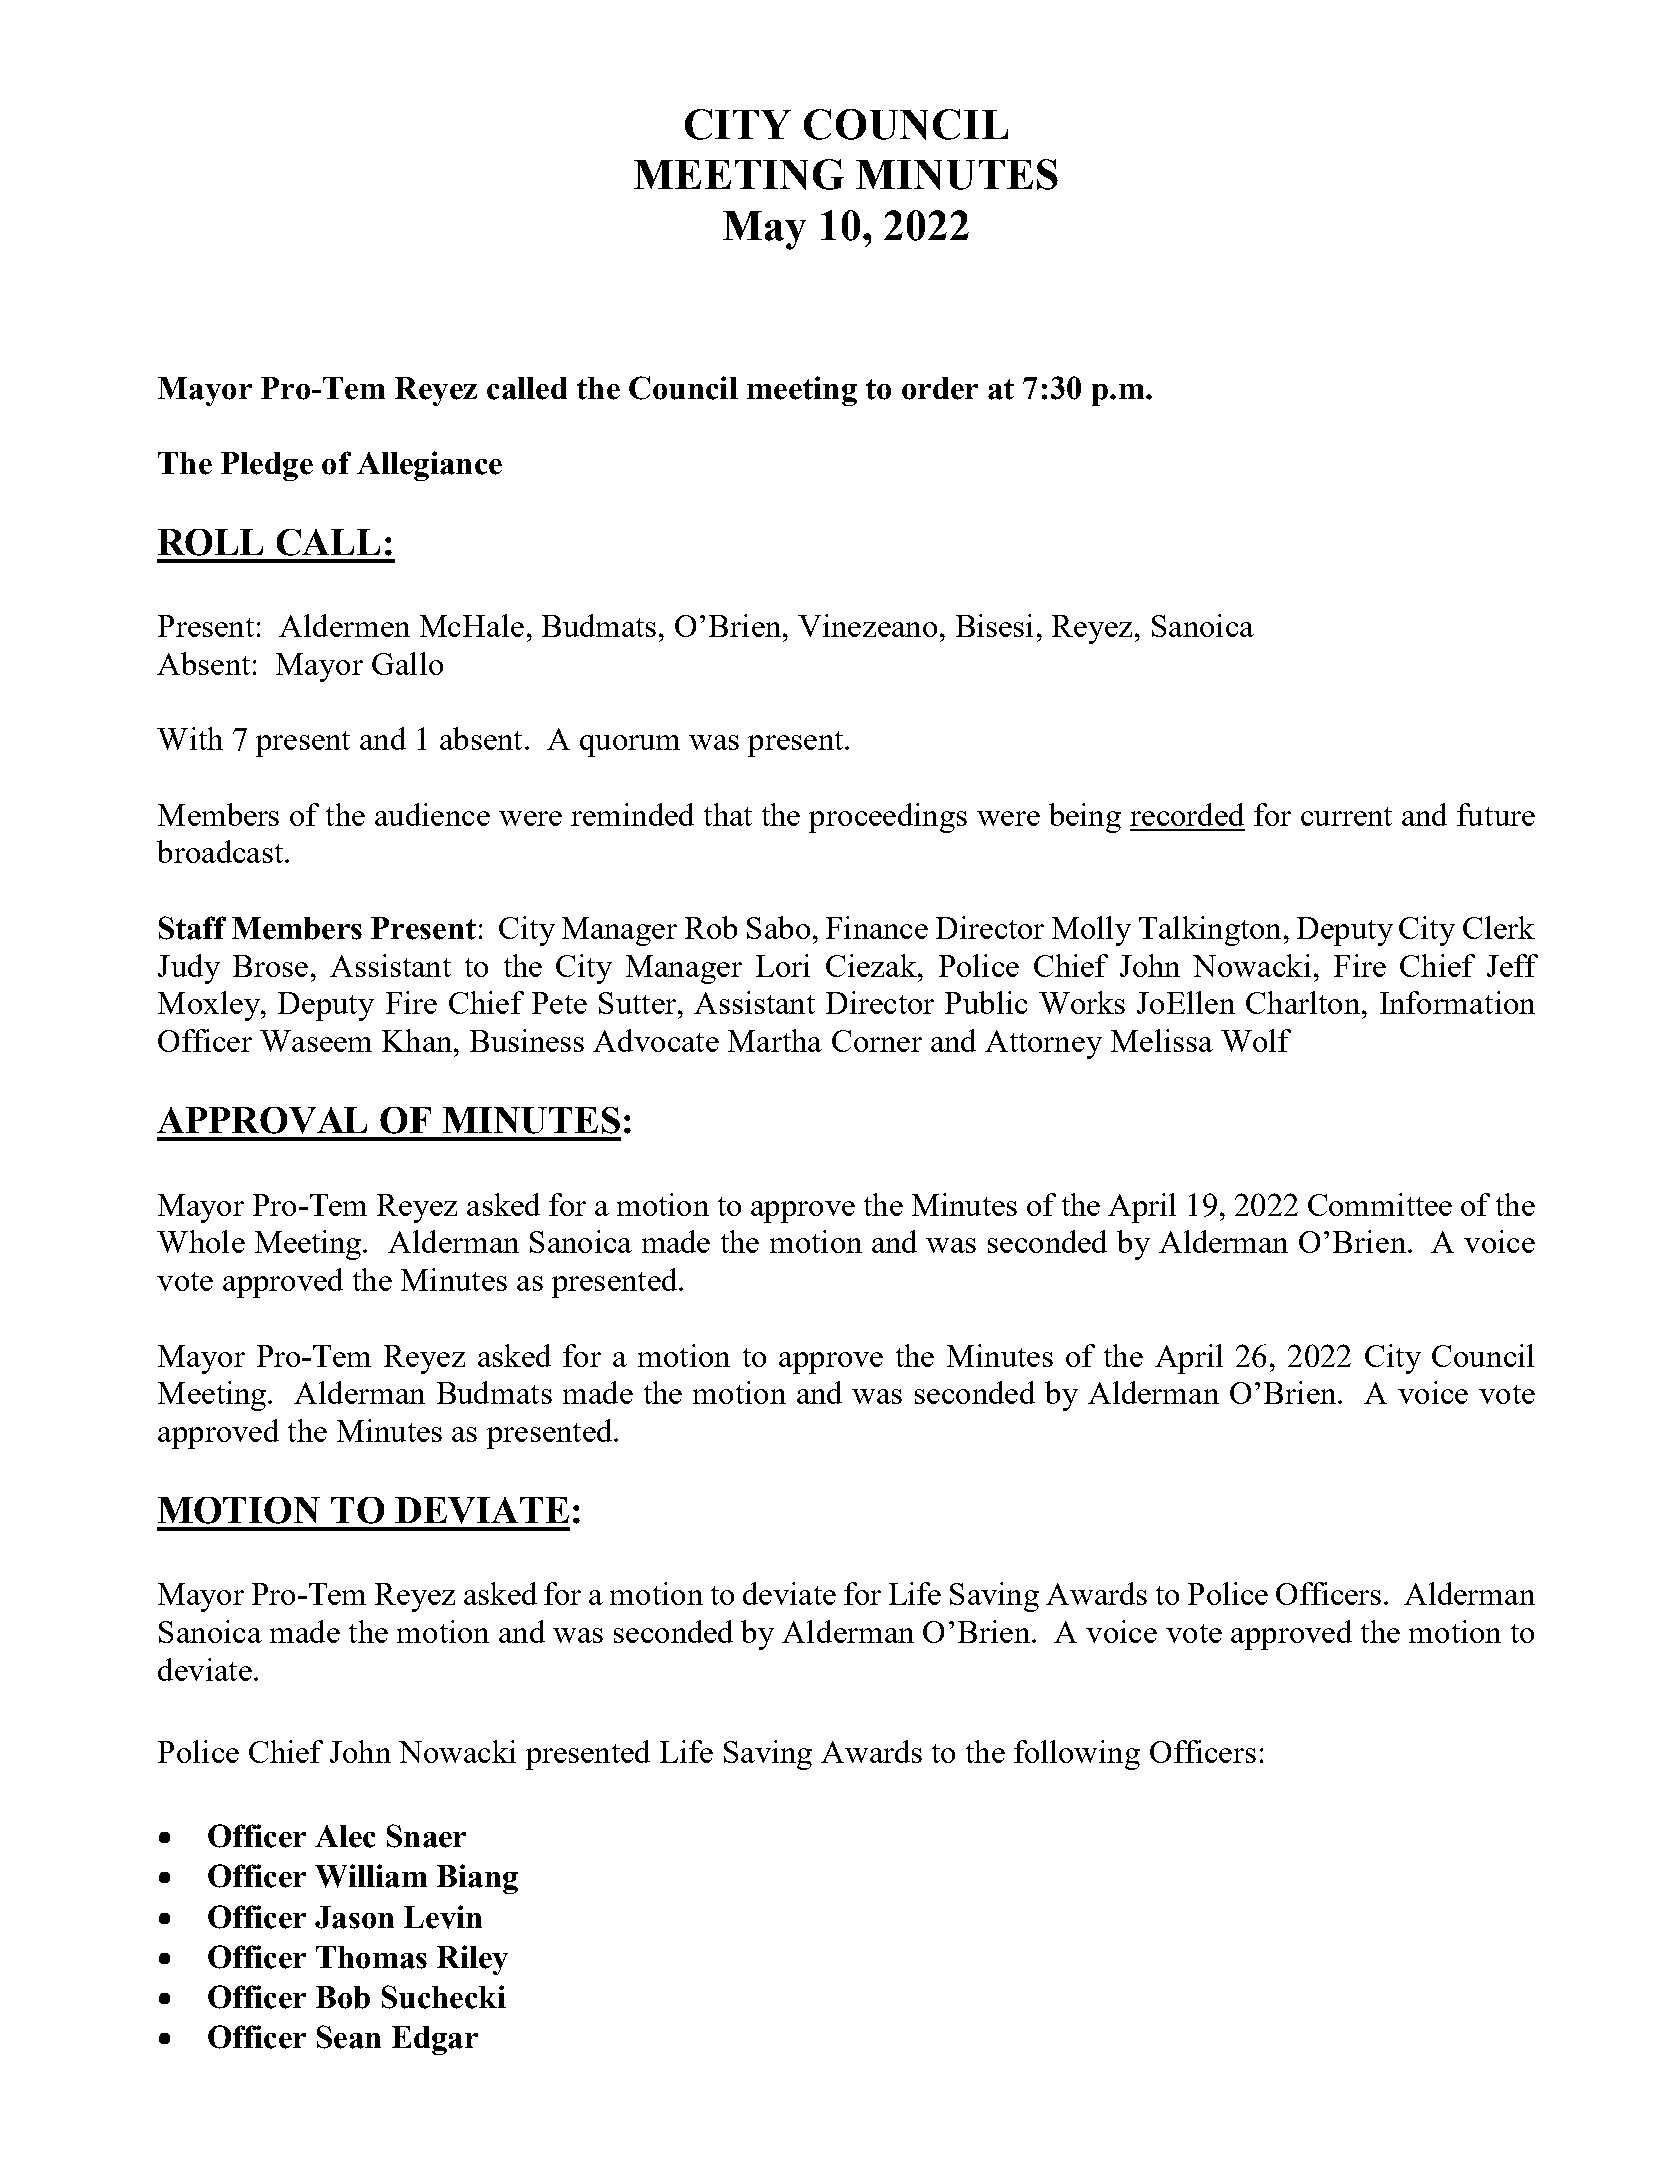 The height and width of the screenshot is (2165, 1673). Describe the element at coordinates (877, 927) in the screenshot. I see `Finance` at that location.
